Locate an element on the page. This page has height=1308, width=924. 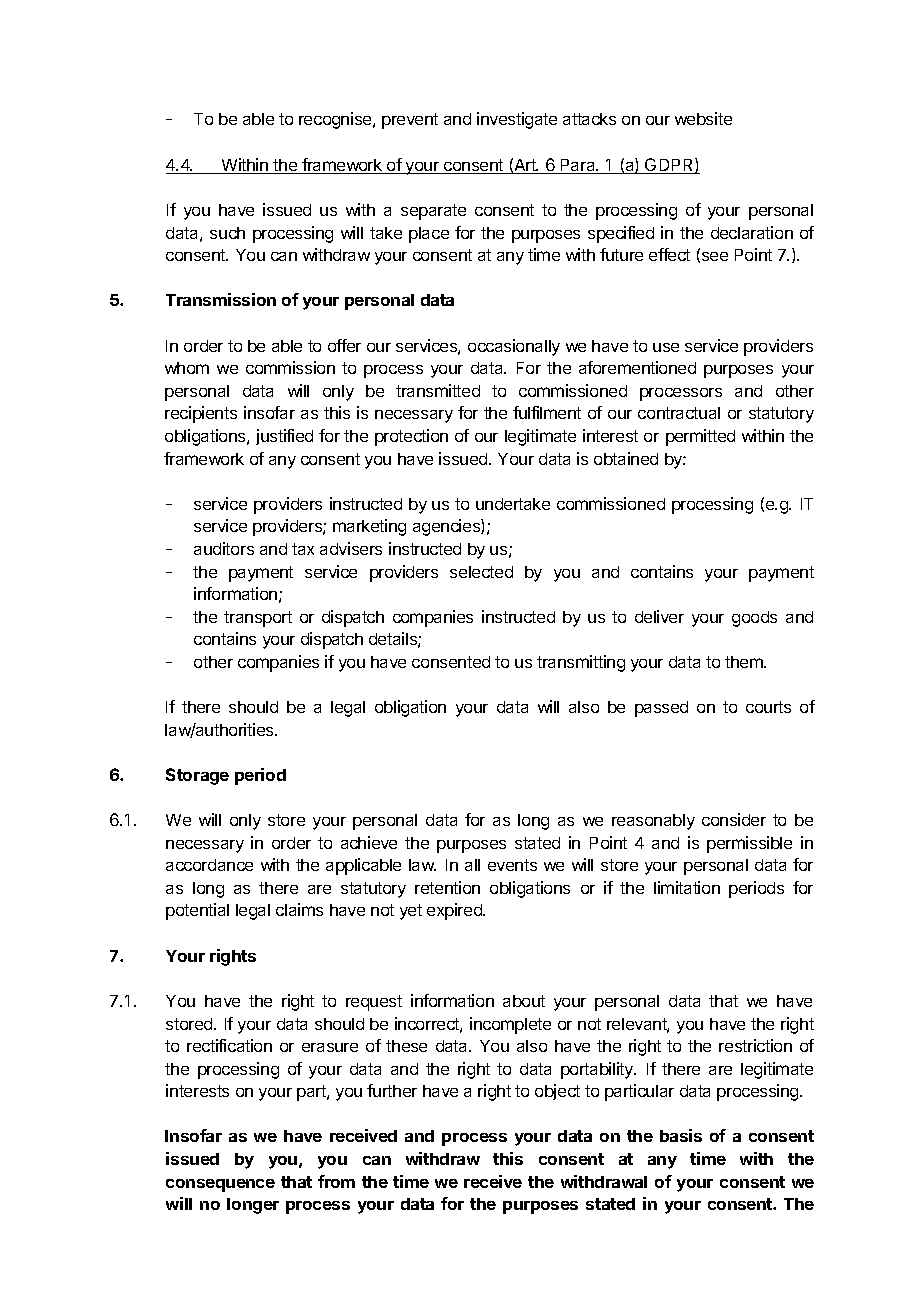
limitation is located at coordinates (687, 887).
